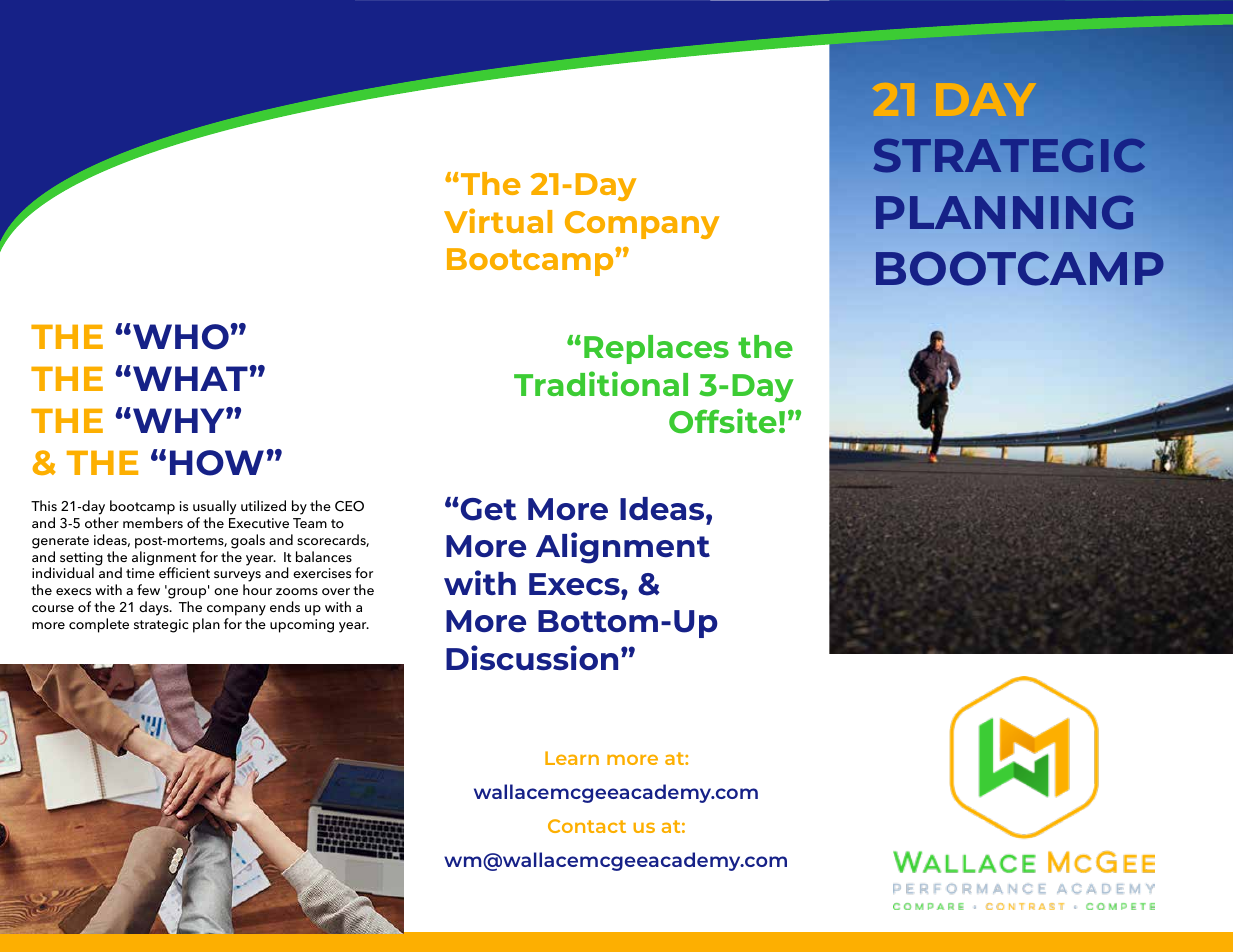 The height and width of the image is (952, 1233). What do you see at coordinates (723, 421) in the image?
I see `Offsite` at bounding box center [723, 421].
